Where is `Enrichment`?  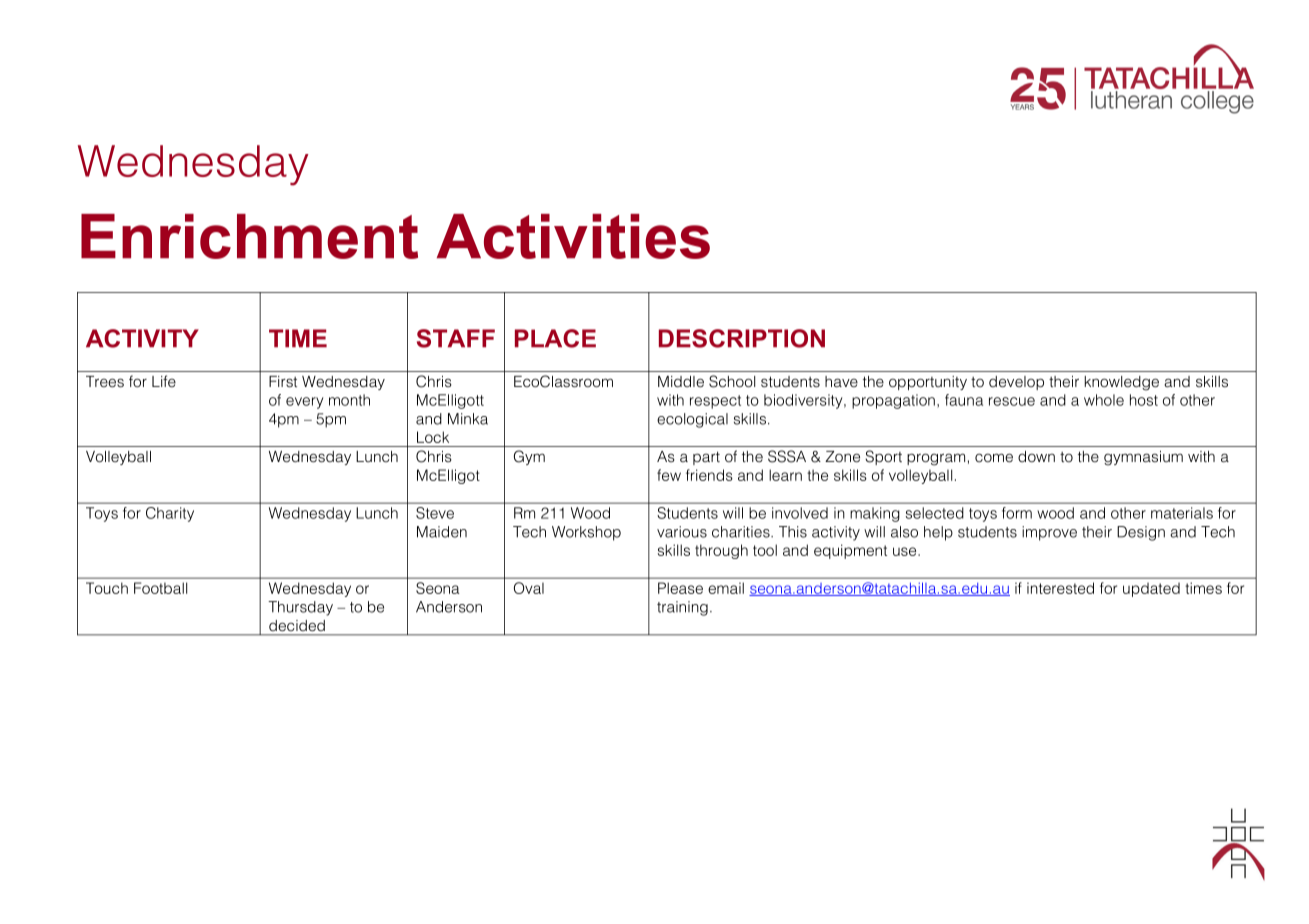
Enrichment is located at coordinates (249, 236).
